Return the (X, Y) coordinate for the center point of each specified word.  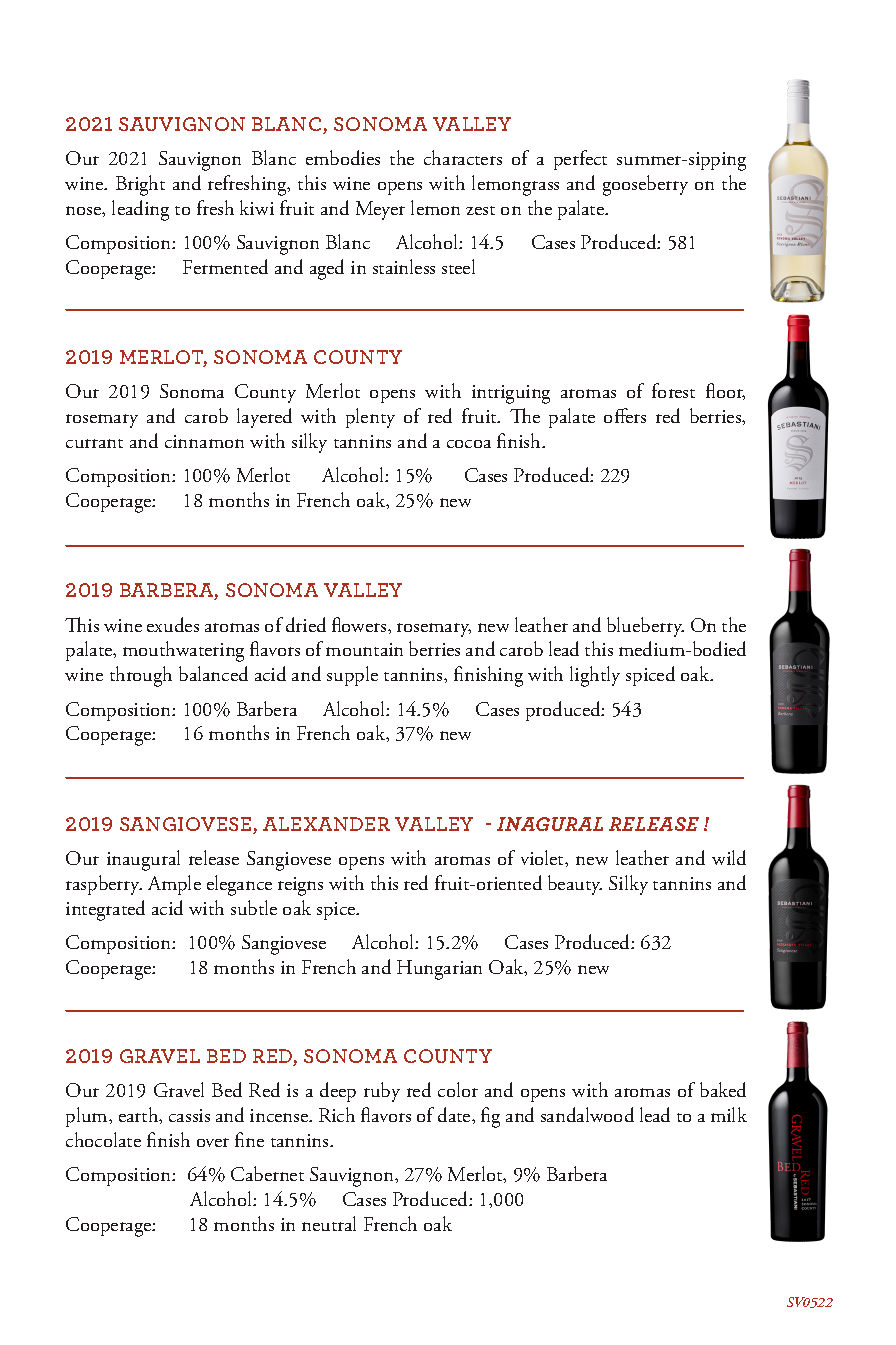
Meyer (380, 210)
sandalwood (587, 1114)
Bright (140, 185)
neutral (329, 1223)
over (213, 1142)
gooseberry (645, 185)
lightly (595, 676)
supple (352, 676)
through (141, 676)
